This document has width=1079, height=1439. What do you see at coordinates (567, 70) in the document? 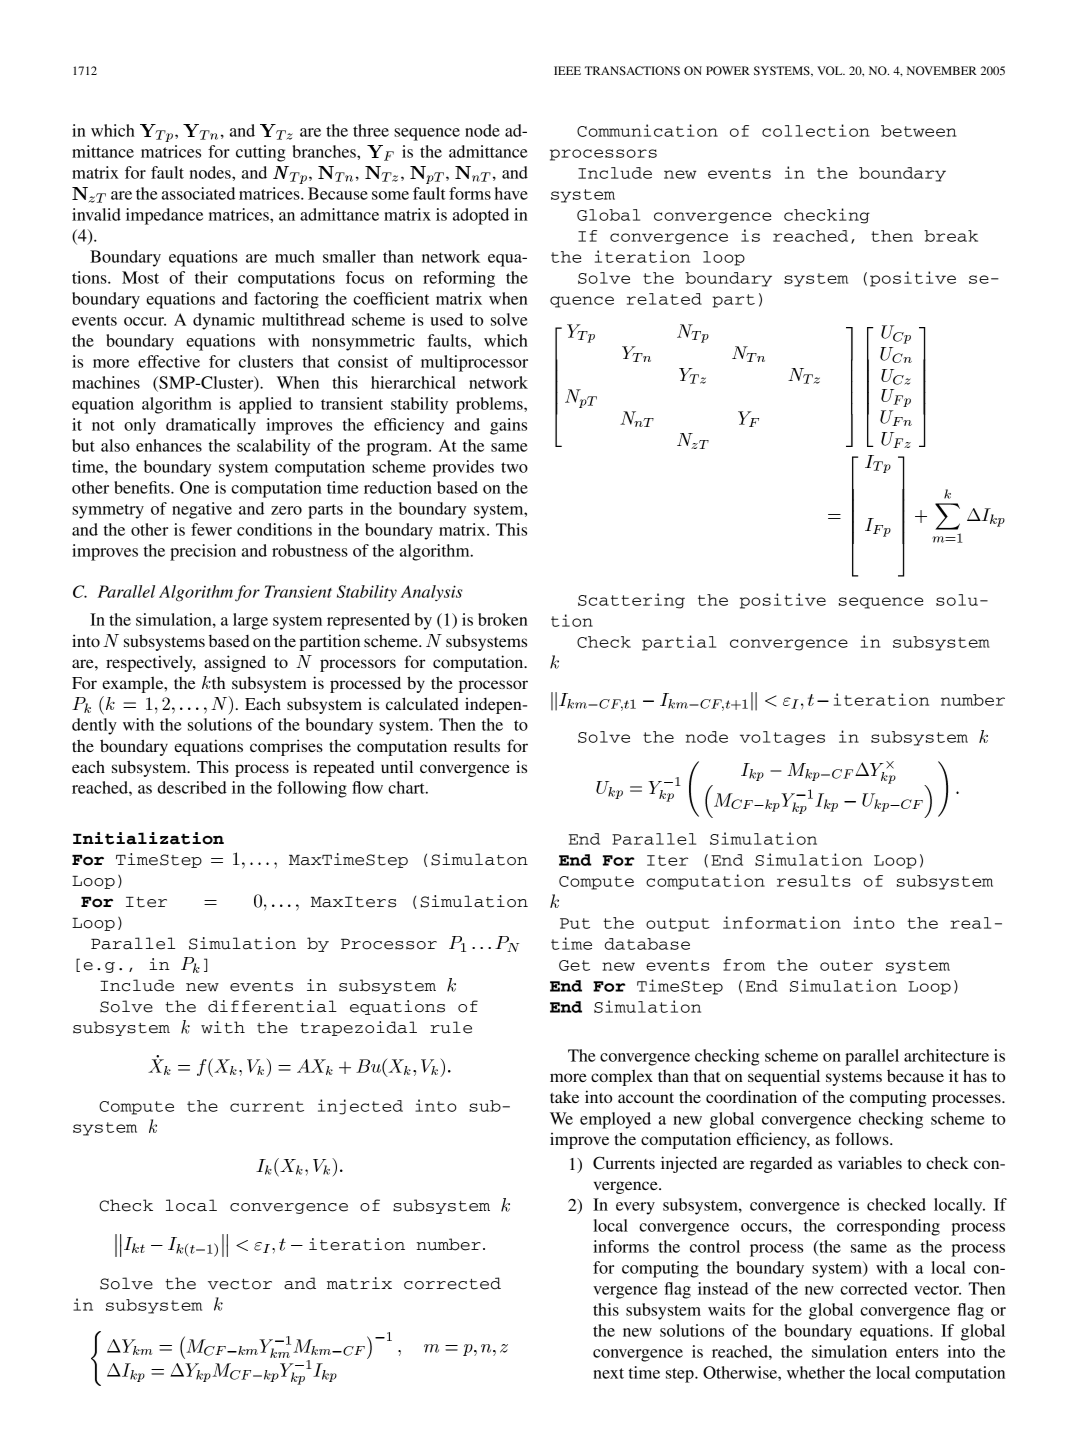
I see `IEEE` at bounding box center [567, 70].
